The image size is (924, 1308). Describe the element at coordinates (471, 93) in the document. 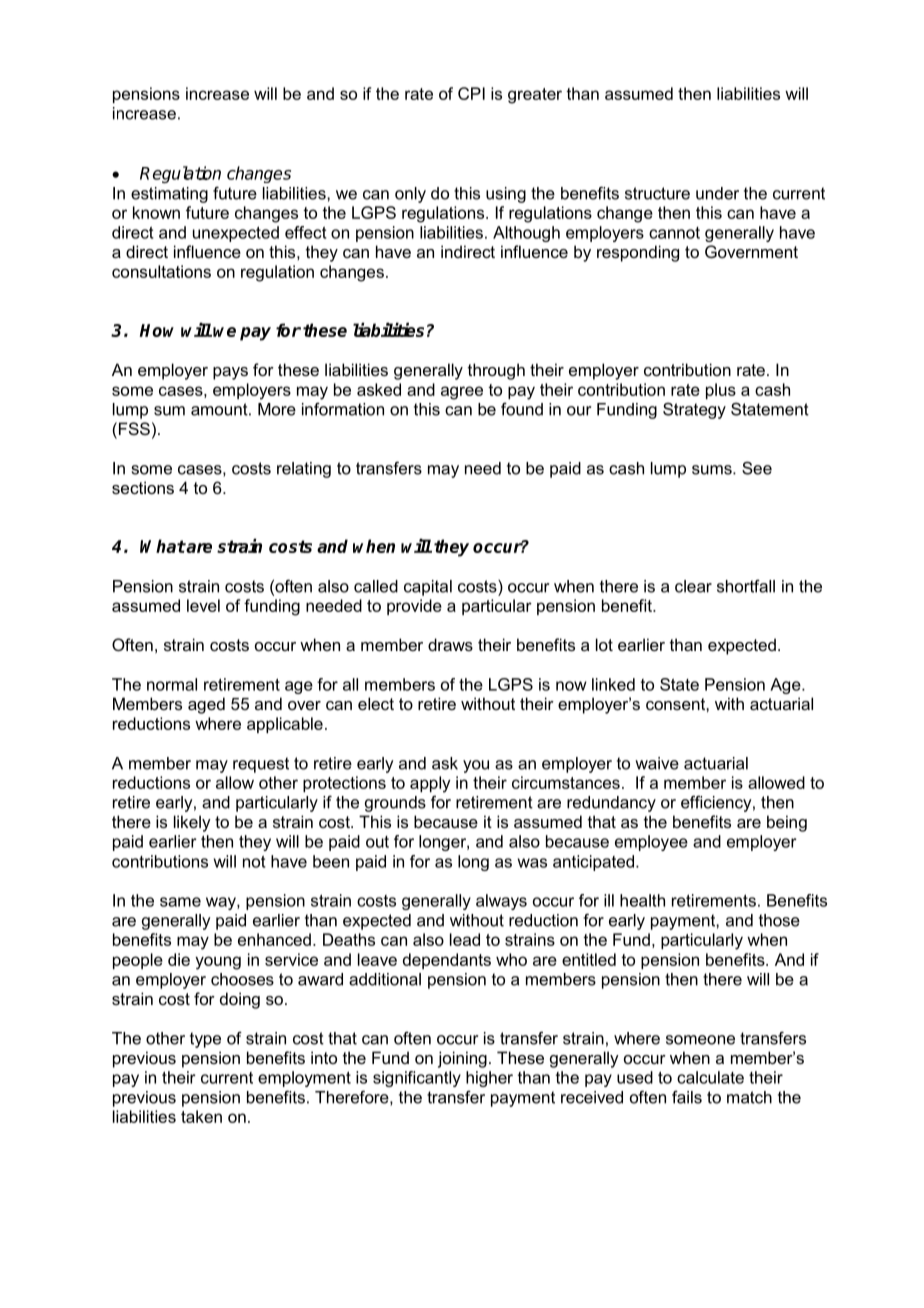

I see `CPI` at that location.
